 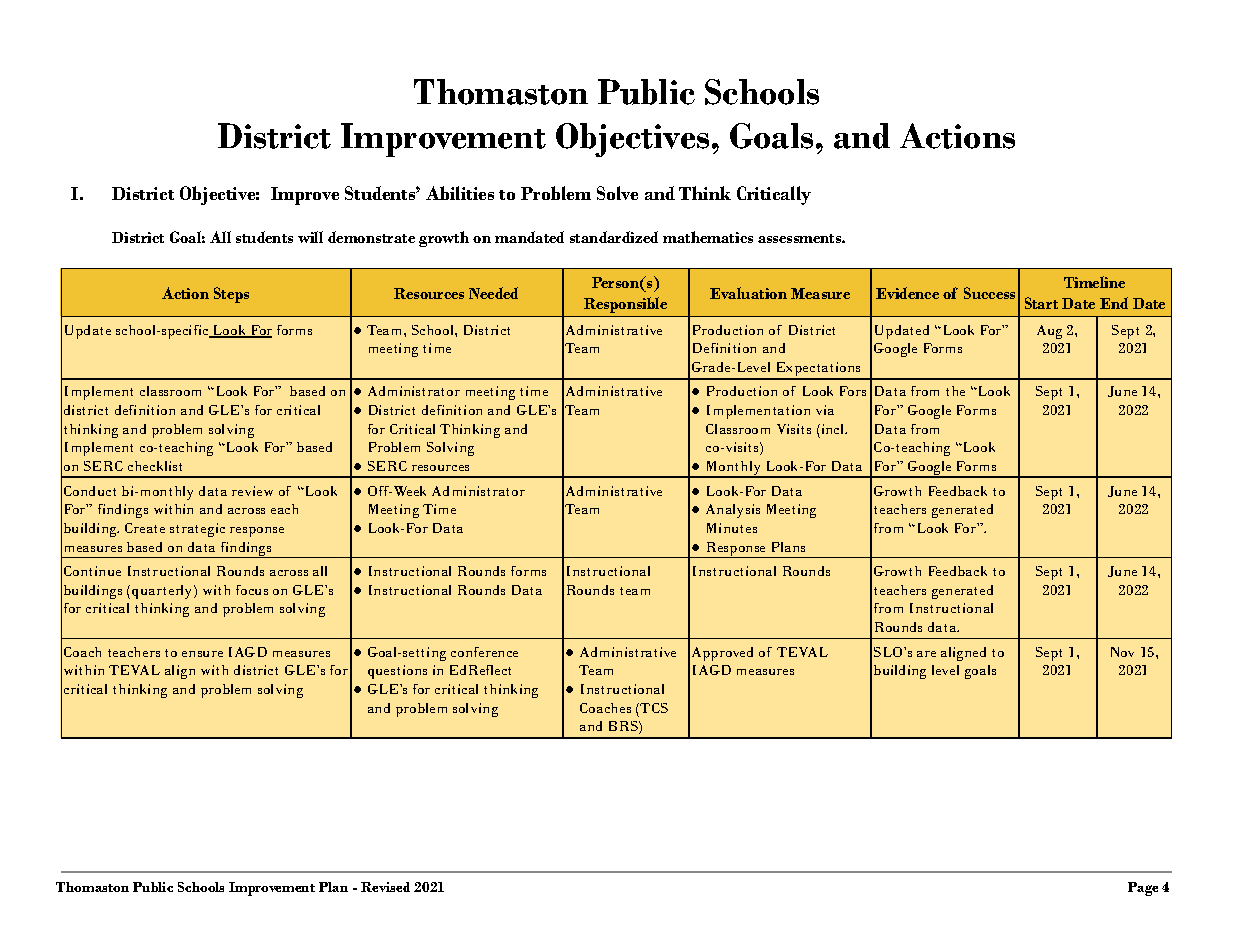 What do you see at coordinates (617, 193) in the screenshot?
I see `Solve` at bounding box center [617, 193].
